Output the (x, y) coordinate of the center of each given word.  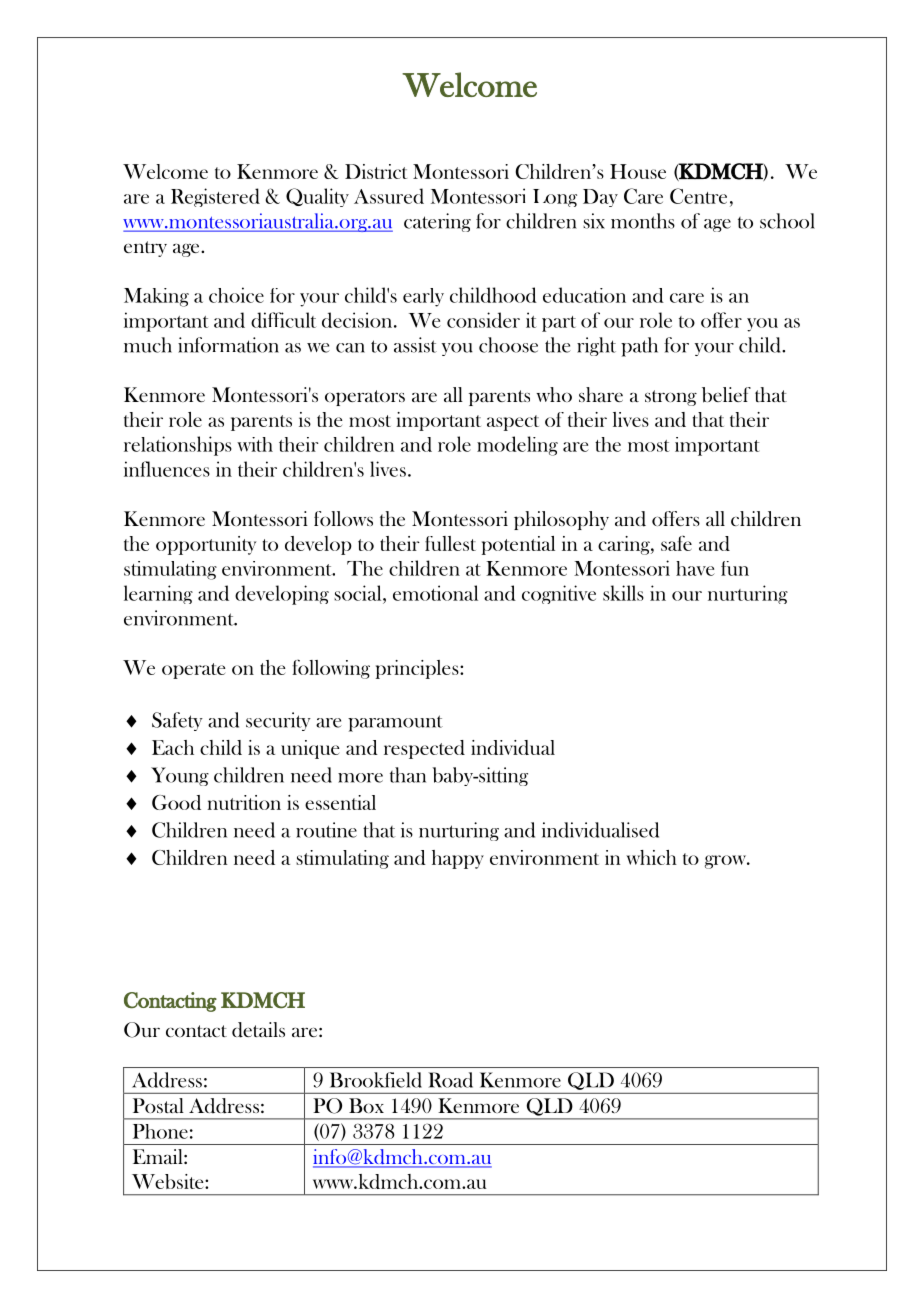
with (255, 444)
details (258, 1030)
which (651, 857)
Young (180, 776)
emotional (435, 593)
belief (726, 395)
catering (437, 222)
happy (458, 859)
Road (450, 1080)
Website (169, 1181)
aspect (513, 423)
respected (424, 749)
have (695, 568)
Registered (215, 197)
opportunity (206, 545)
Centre (698, 196)
